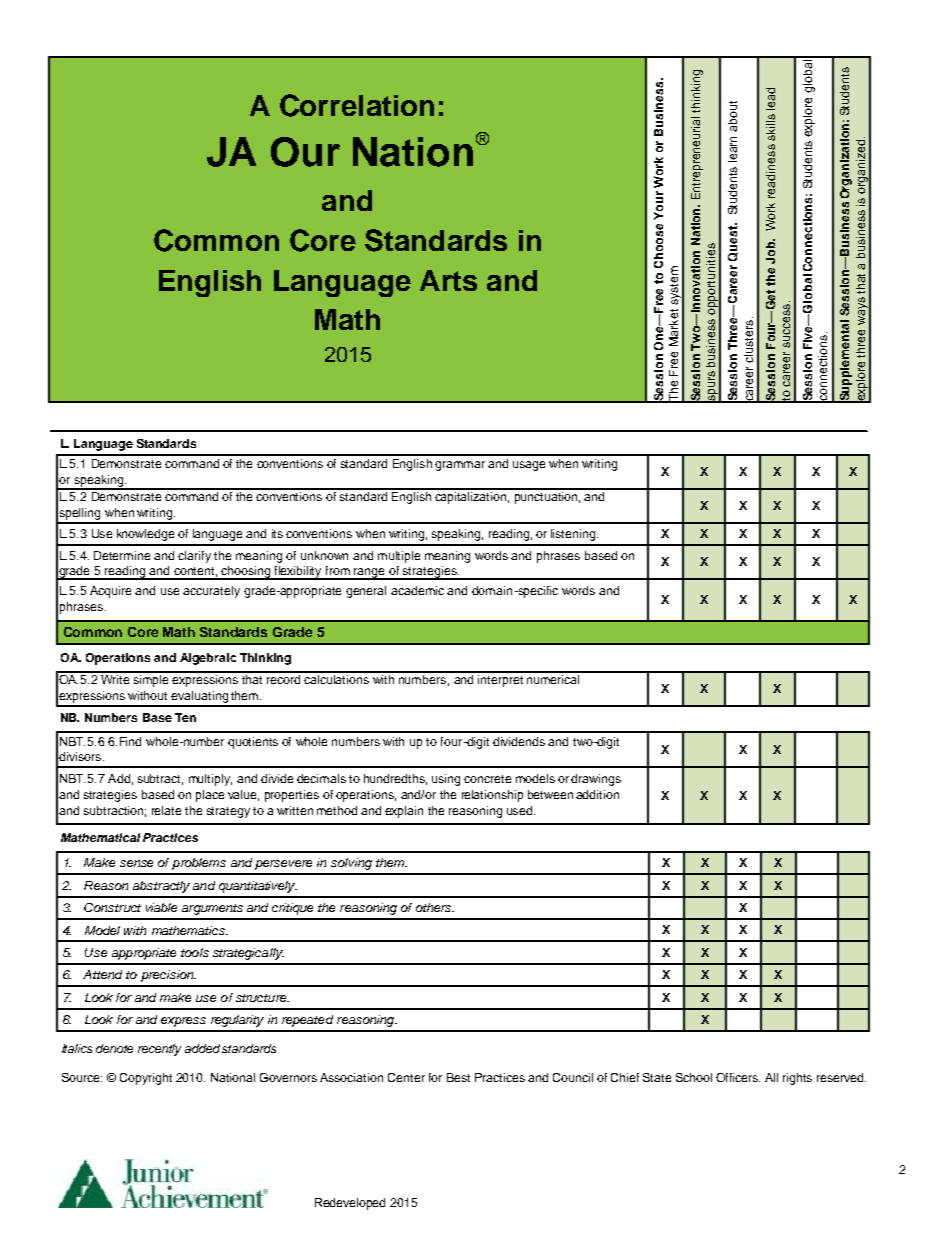 This screenshot has width=952, height=1233. I want to click on Correlation, so click(357, 105).
